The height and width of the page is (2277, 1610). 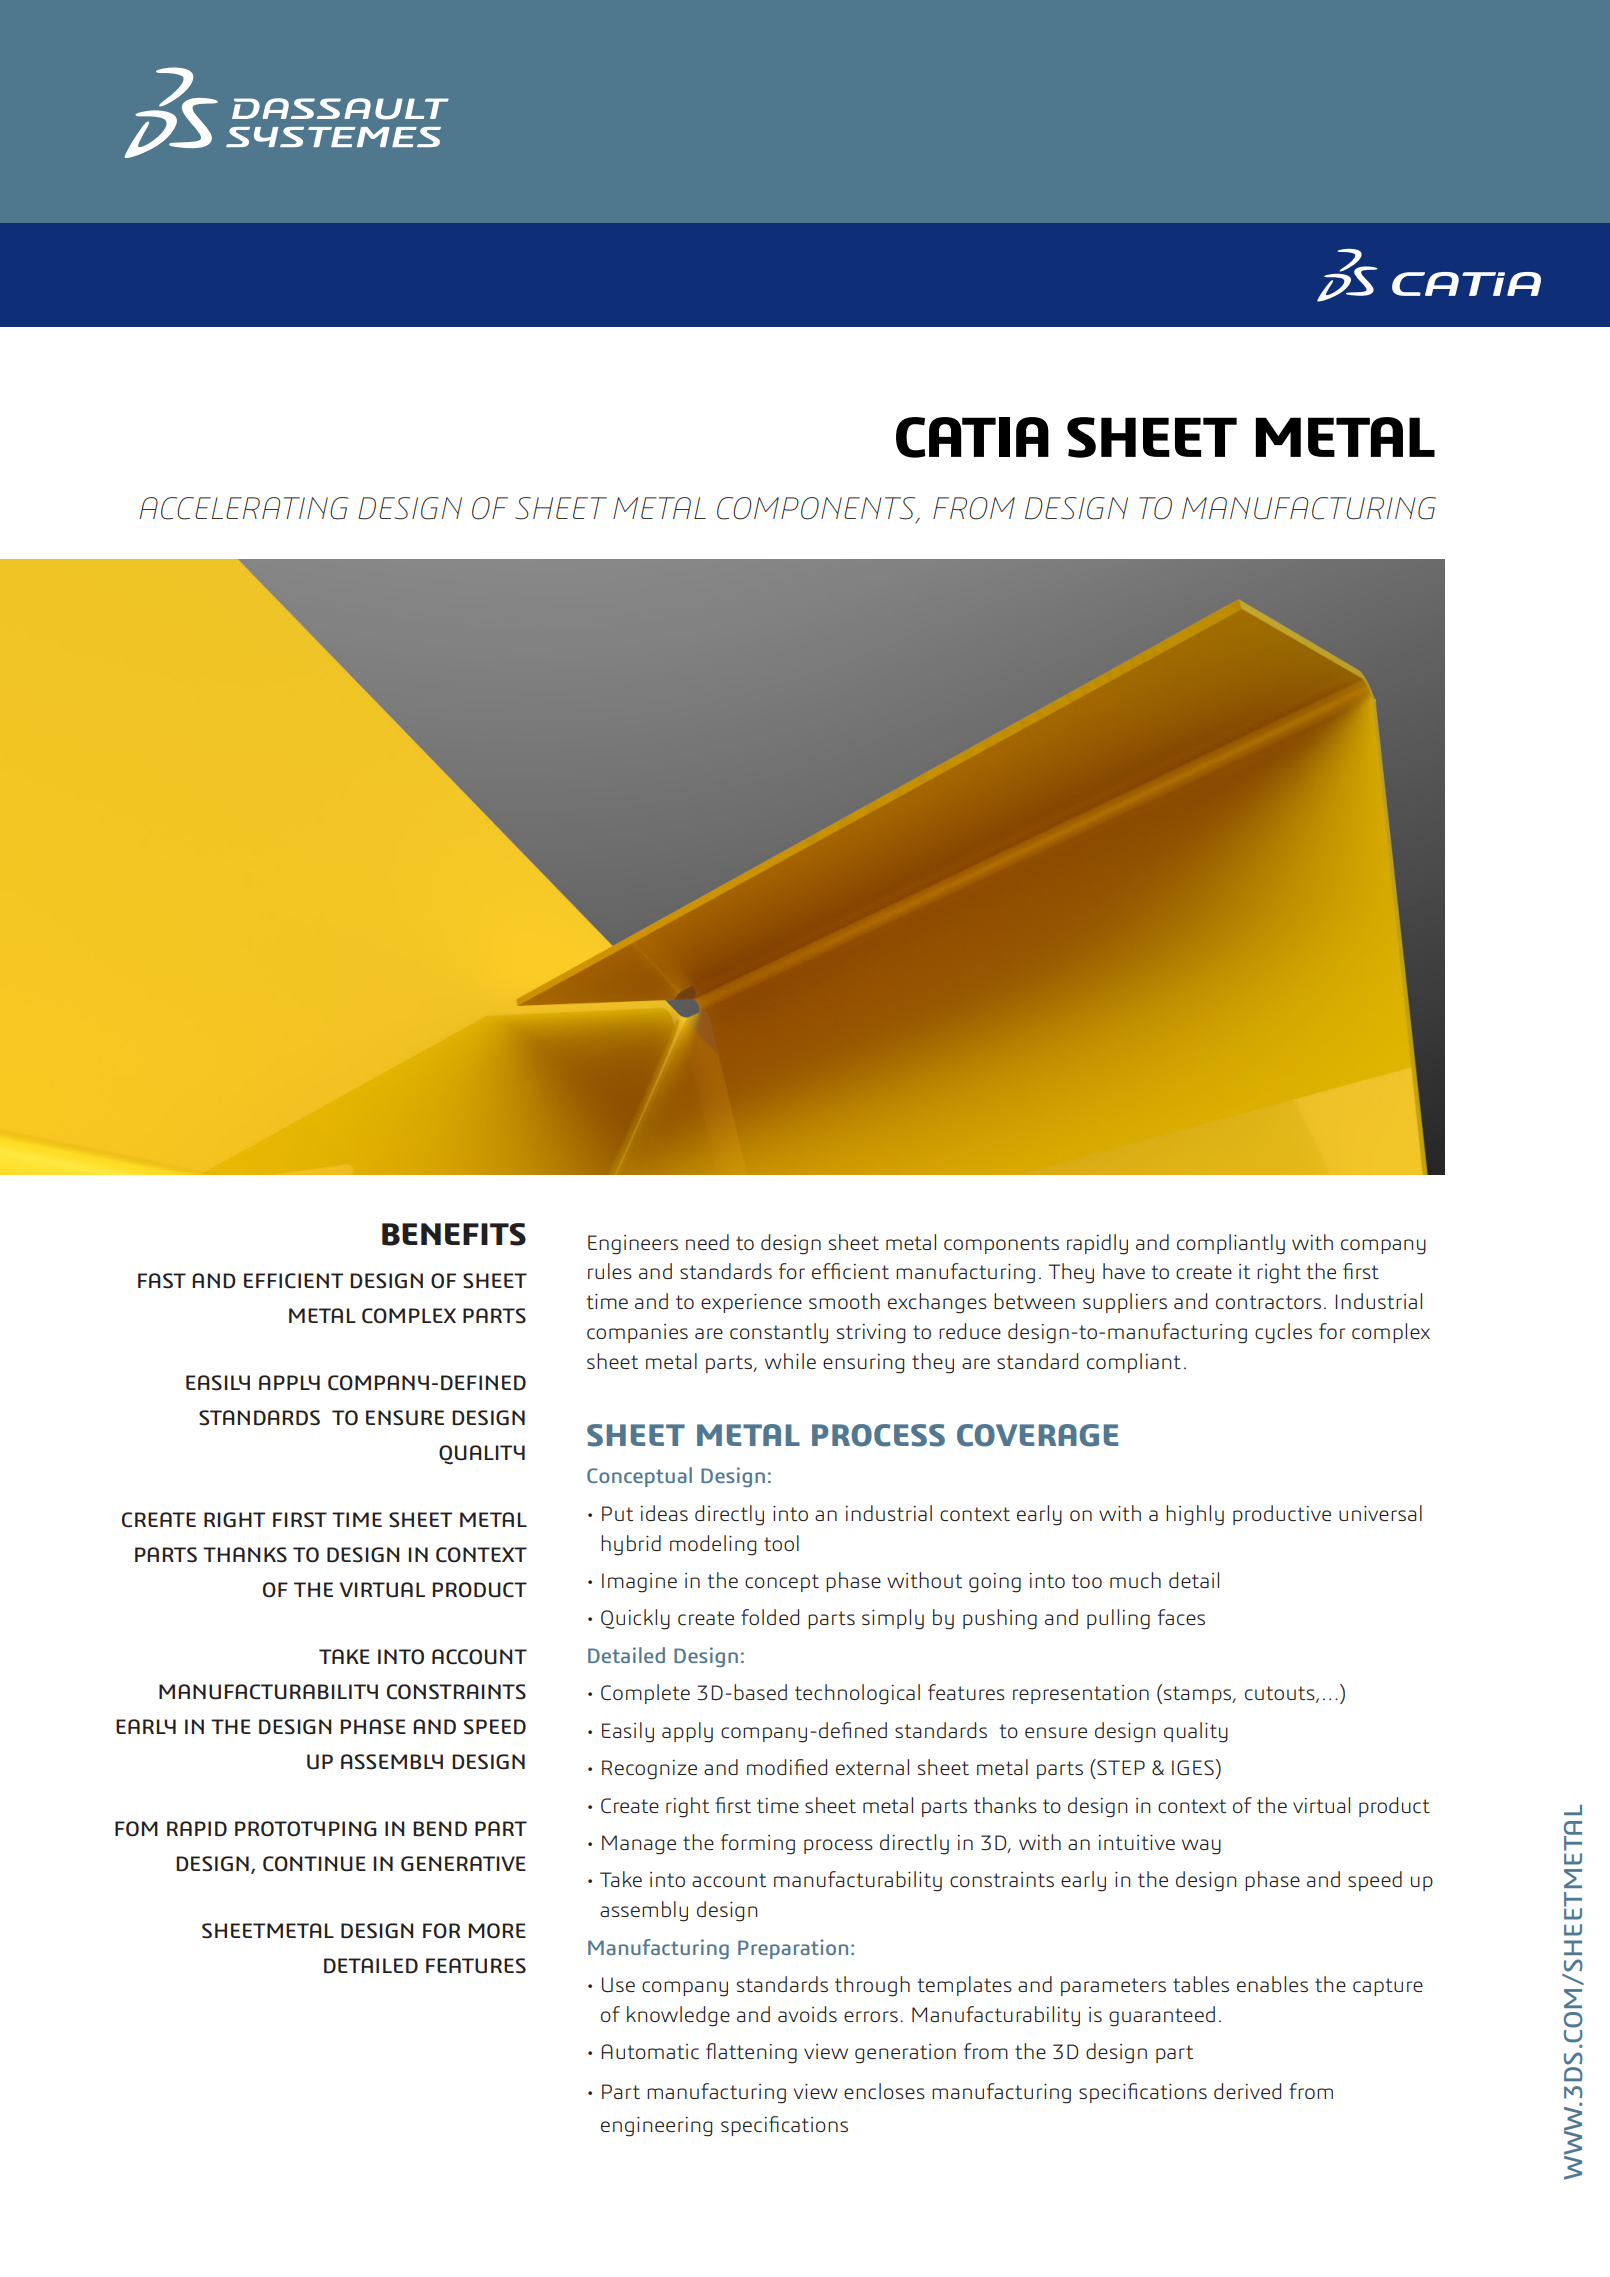 I want to click on experience, so click(x=751, y=1303).
